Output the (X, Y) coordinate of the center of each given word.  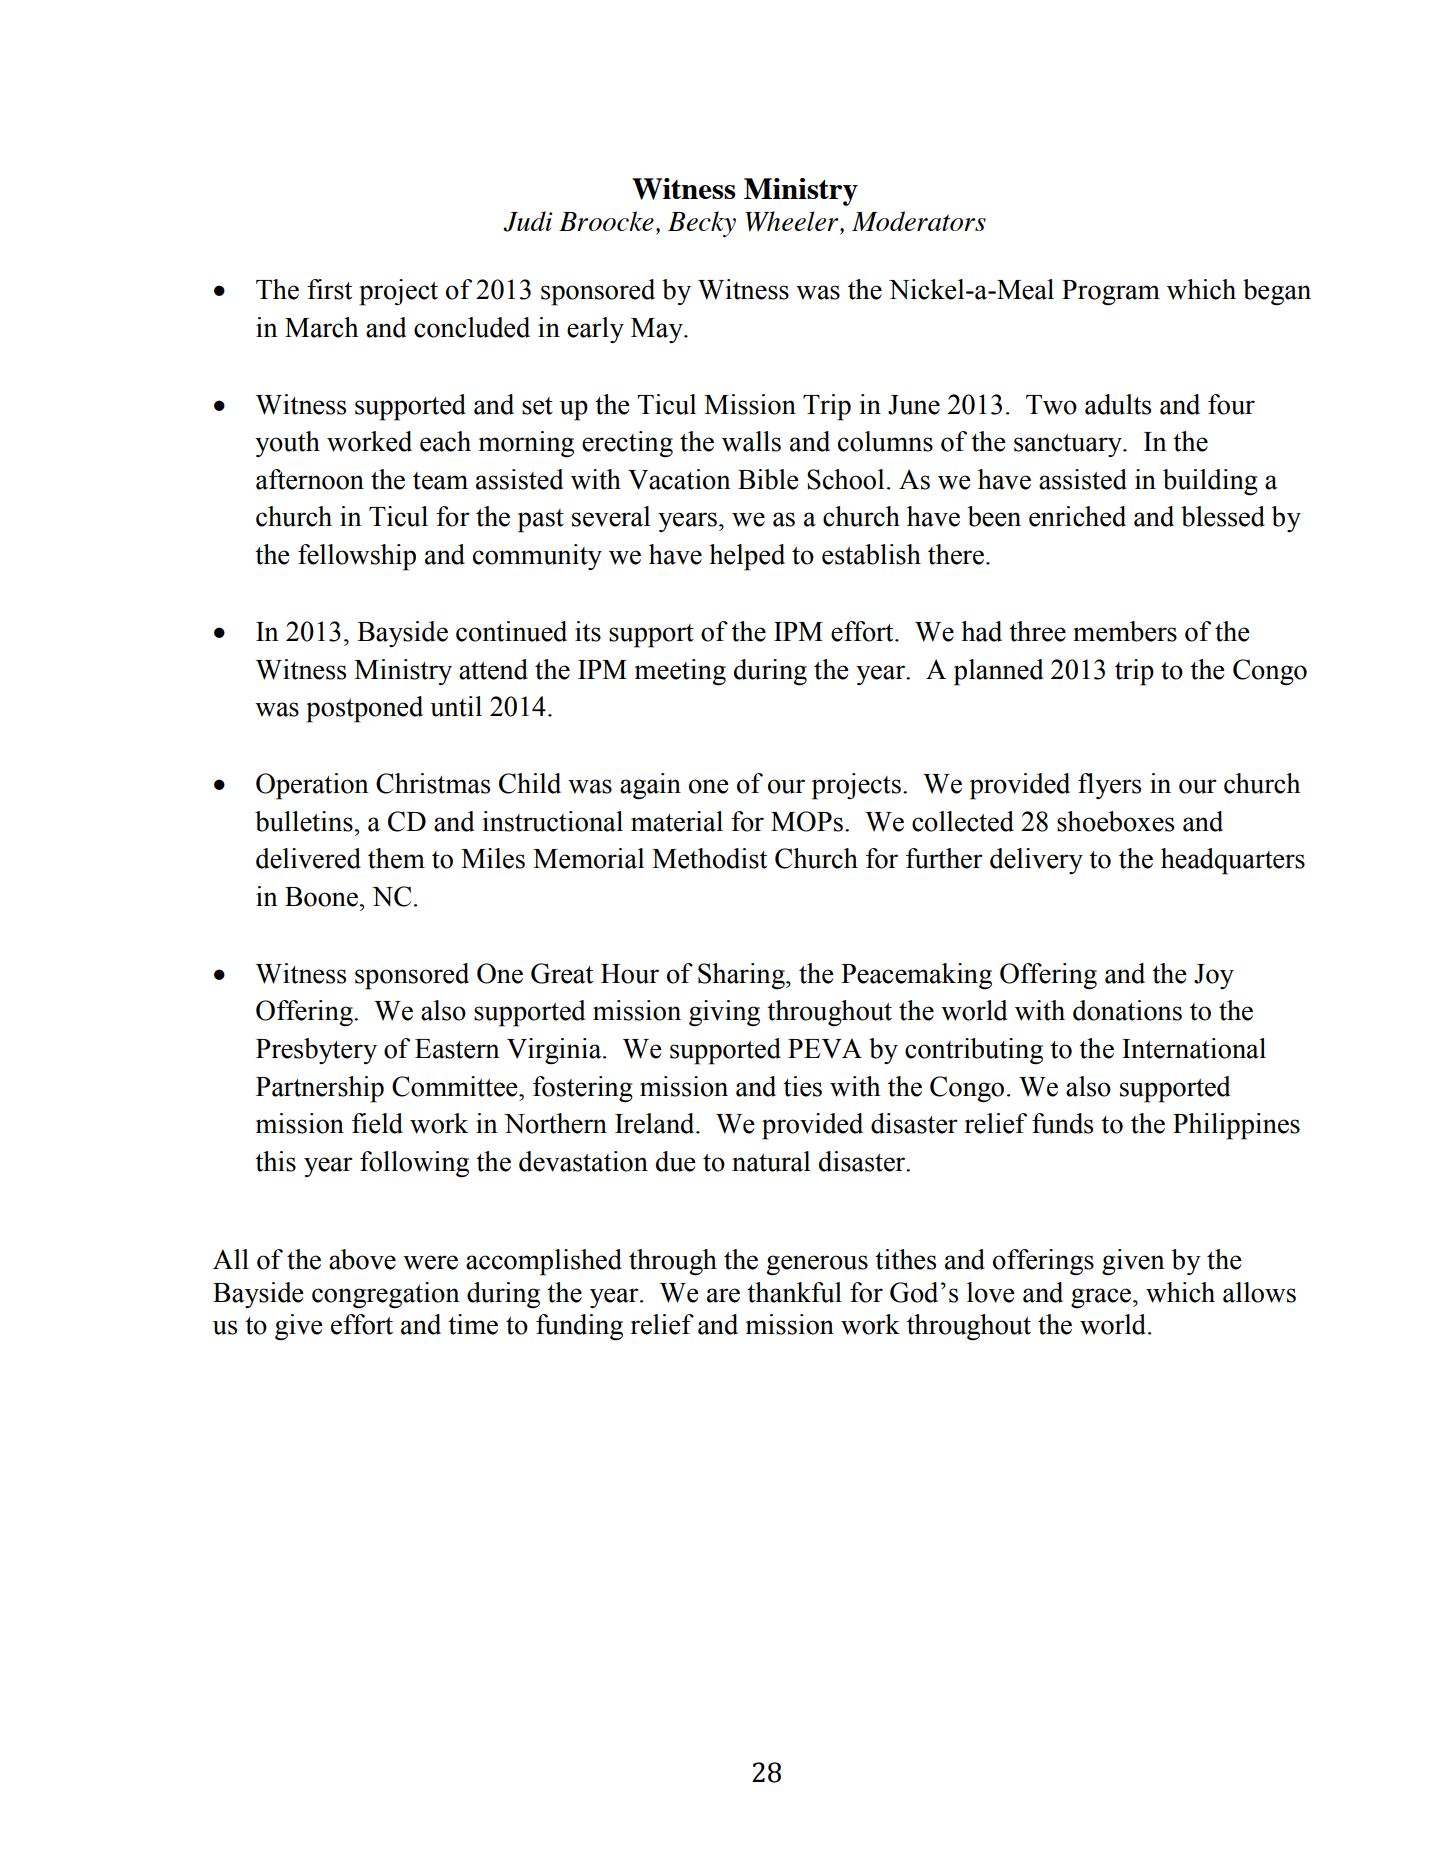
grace (1102, 1298)
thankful (794, 1292)
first (329, 289)
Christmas (433, 783)
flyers (1109, 786)
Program (1111, 293)
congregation (386, 1295)
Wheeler (793, 222)
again (650, 786)
